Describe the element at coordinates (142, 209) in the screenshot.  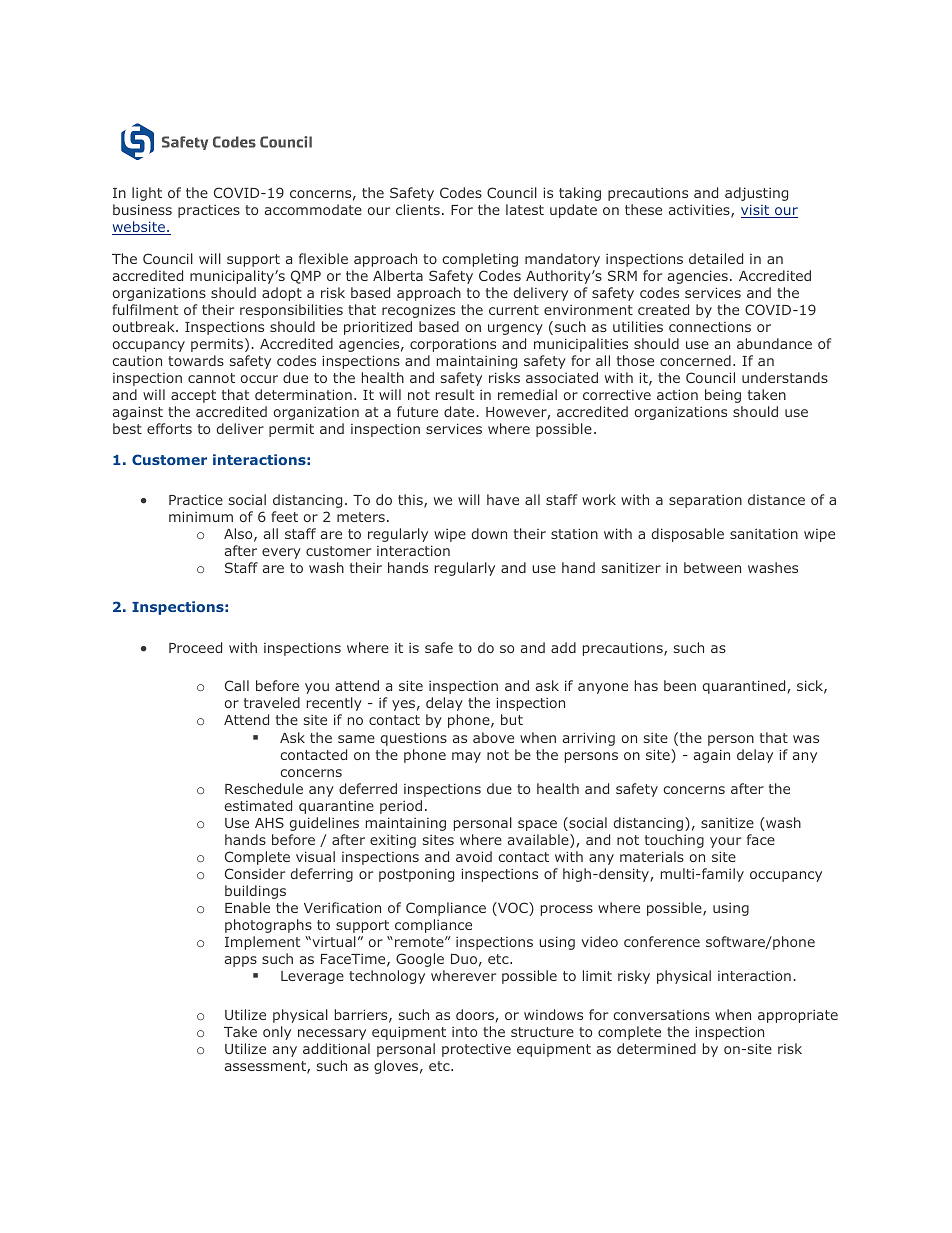
I see `business` at that location.
